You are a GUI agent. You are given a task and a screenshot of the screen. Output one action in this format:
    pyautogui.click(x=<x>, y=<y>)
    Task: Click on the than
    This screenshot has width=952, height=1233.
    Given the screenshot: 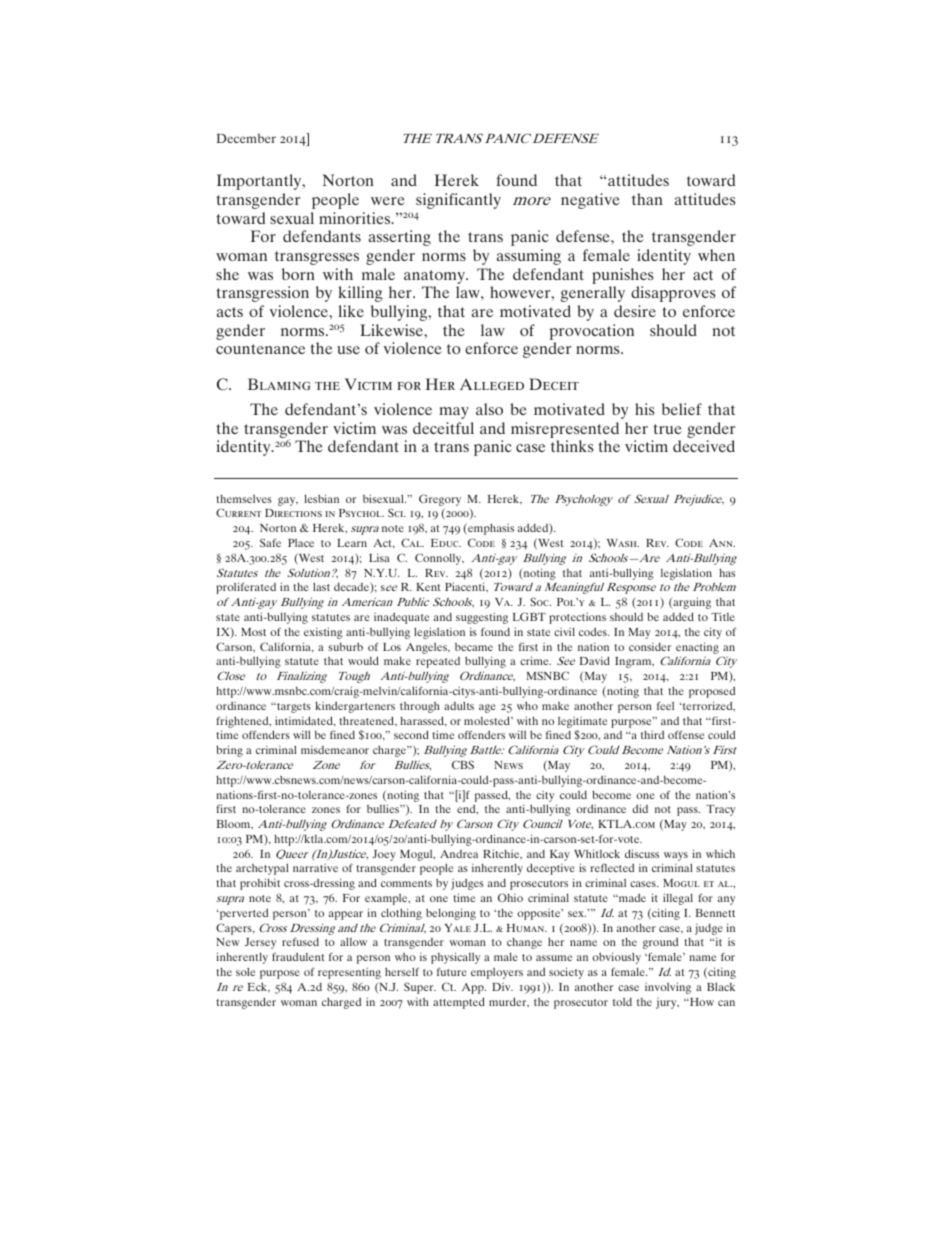 What is the action you would take?
    pyautogui.click(x=647, y=199)
